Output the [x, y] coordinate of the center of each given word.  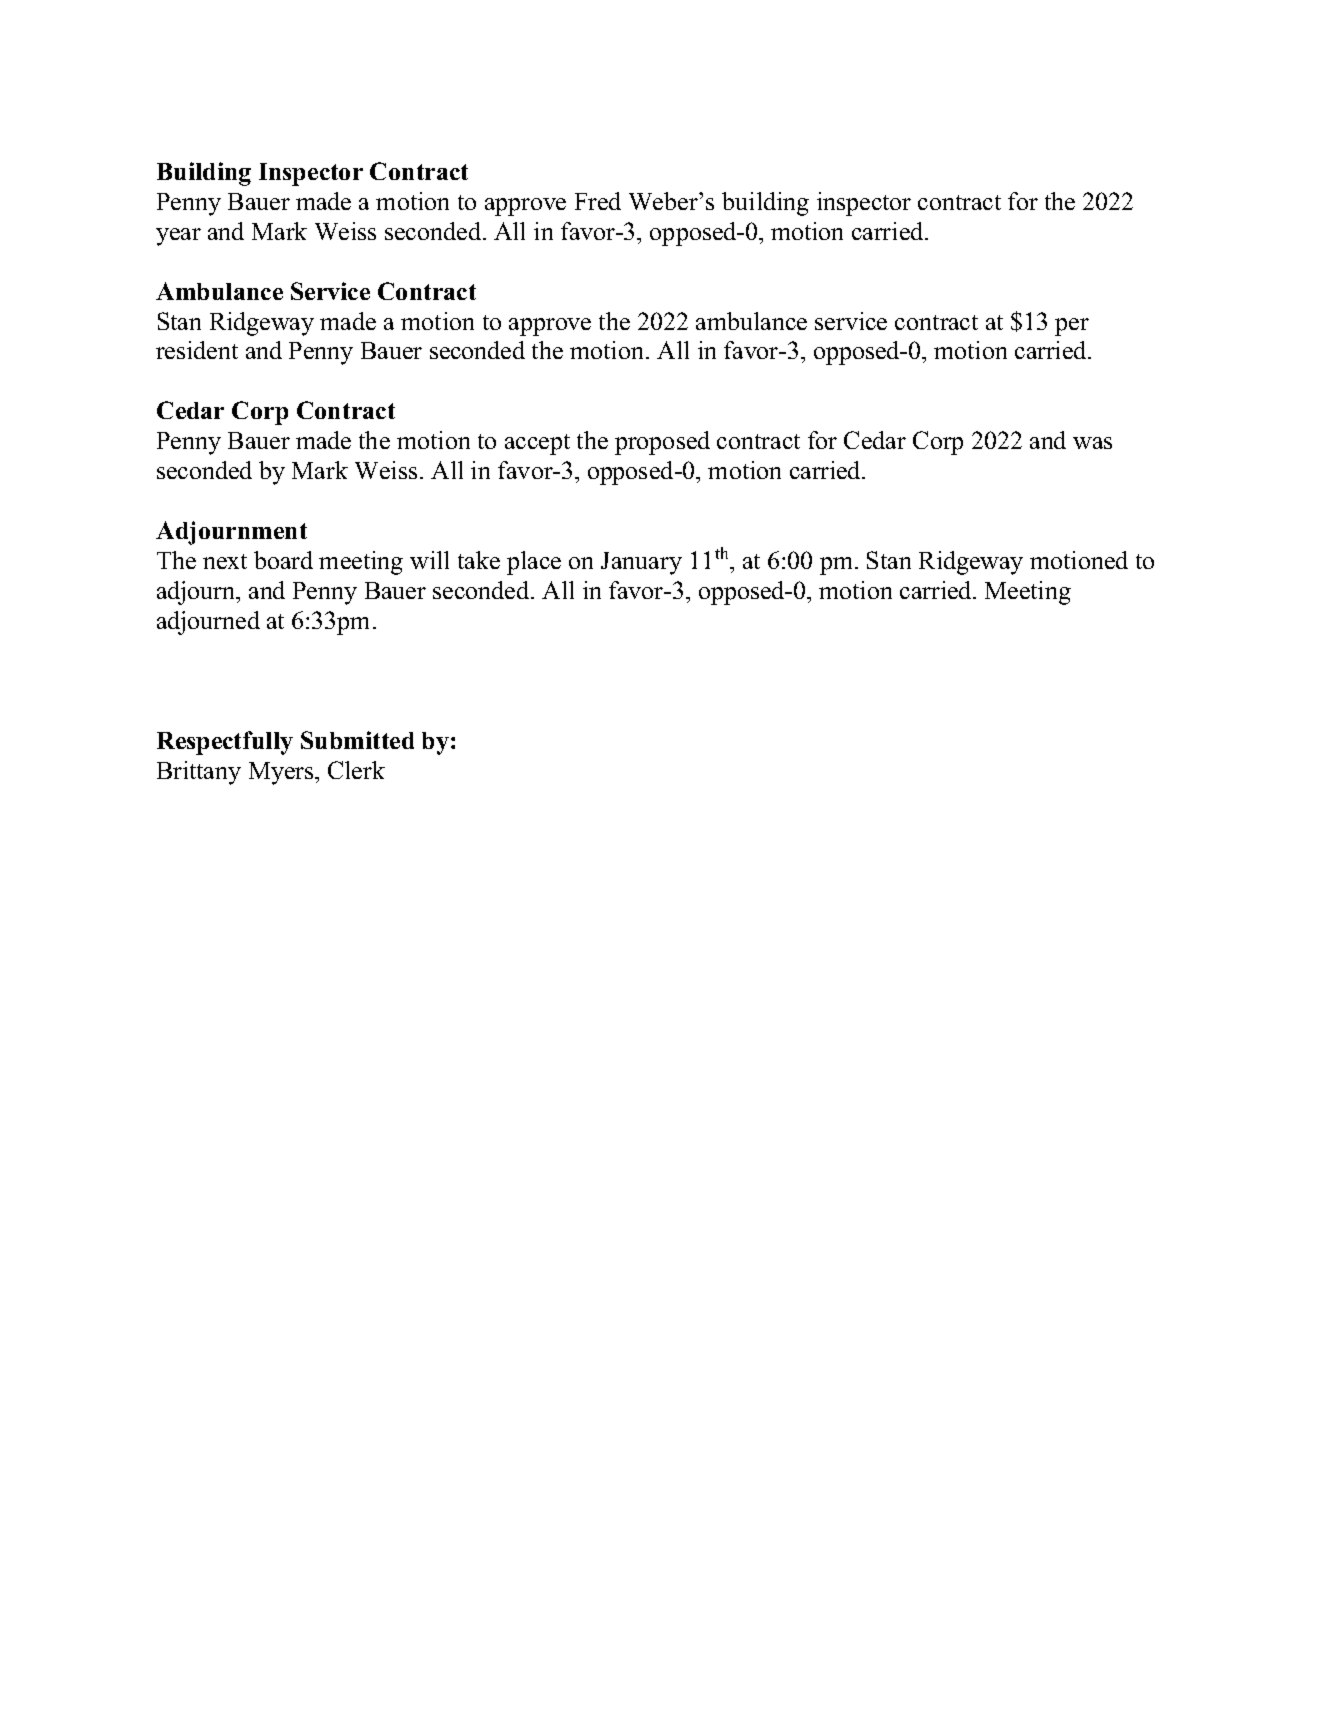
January [641, 563]
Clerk [356, 770]
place [534, 563]
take [479, 560]
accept [537, 444]
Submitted [357, 740]
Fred [598, 201]
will [429, 560]
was [1092, 443]
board [283, 560]
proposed [662, 443]
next [225, 561]
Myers [282, 773]
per [1072, 327]
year [178, 237]
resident [197, 350]
